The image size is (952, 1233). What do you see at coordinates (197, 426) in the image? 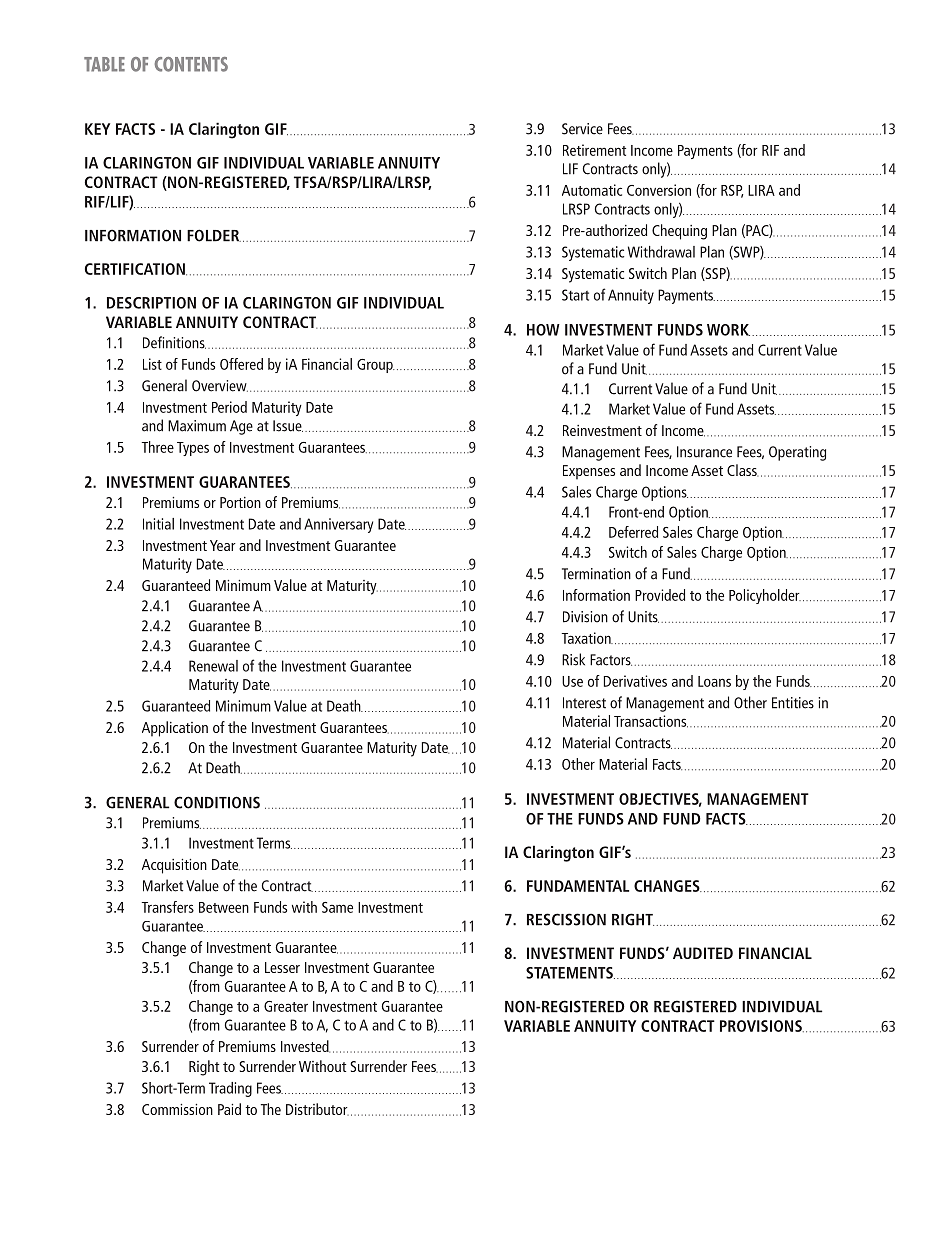
I see `Maximum` at bounding box center [197, 426].
